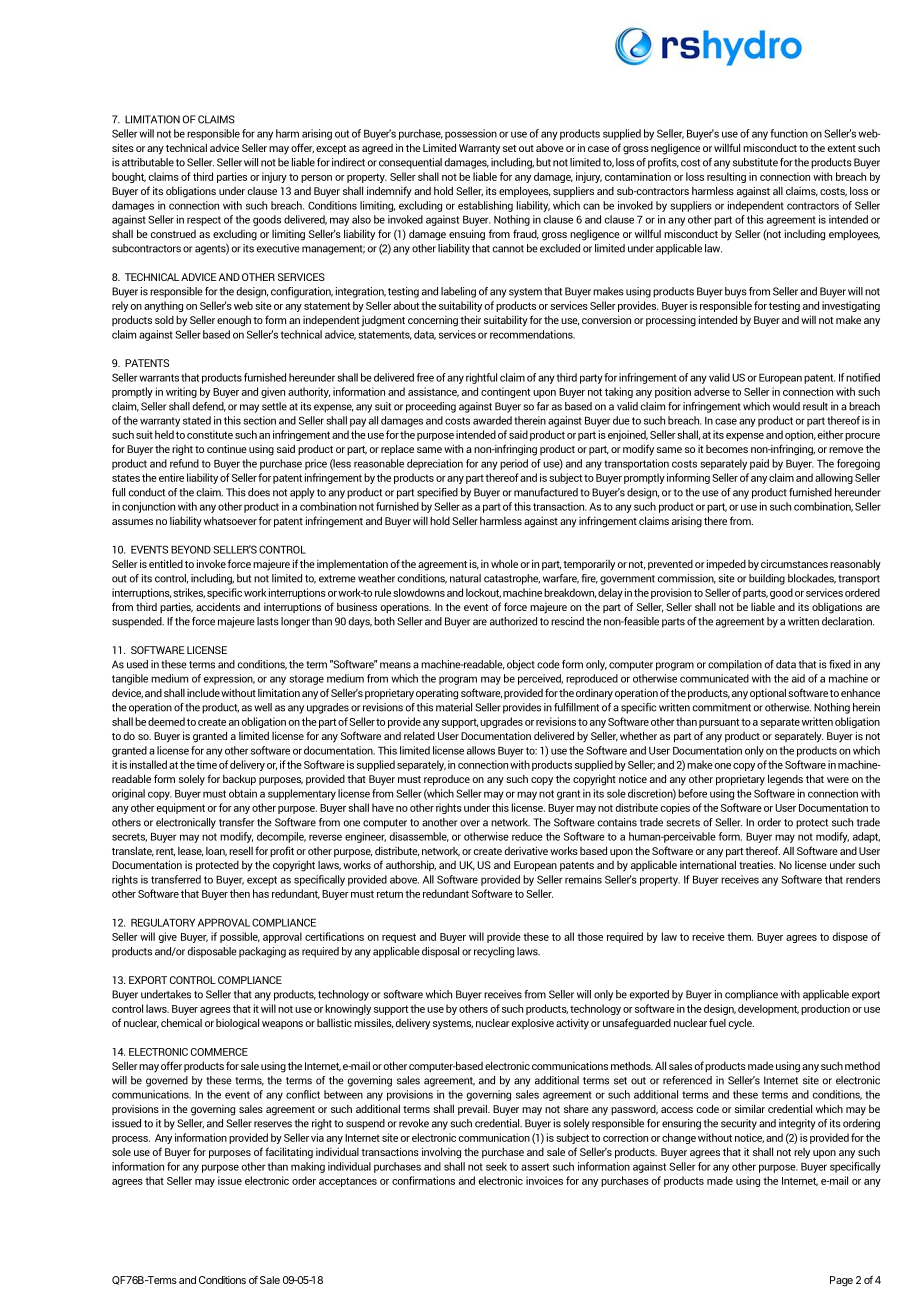  What do you see at coordinates (203, 692) in the page?
I see `include` at bounding box center [203, 692].
